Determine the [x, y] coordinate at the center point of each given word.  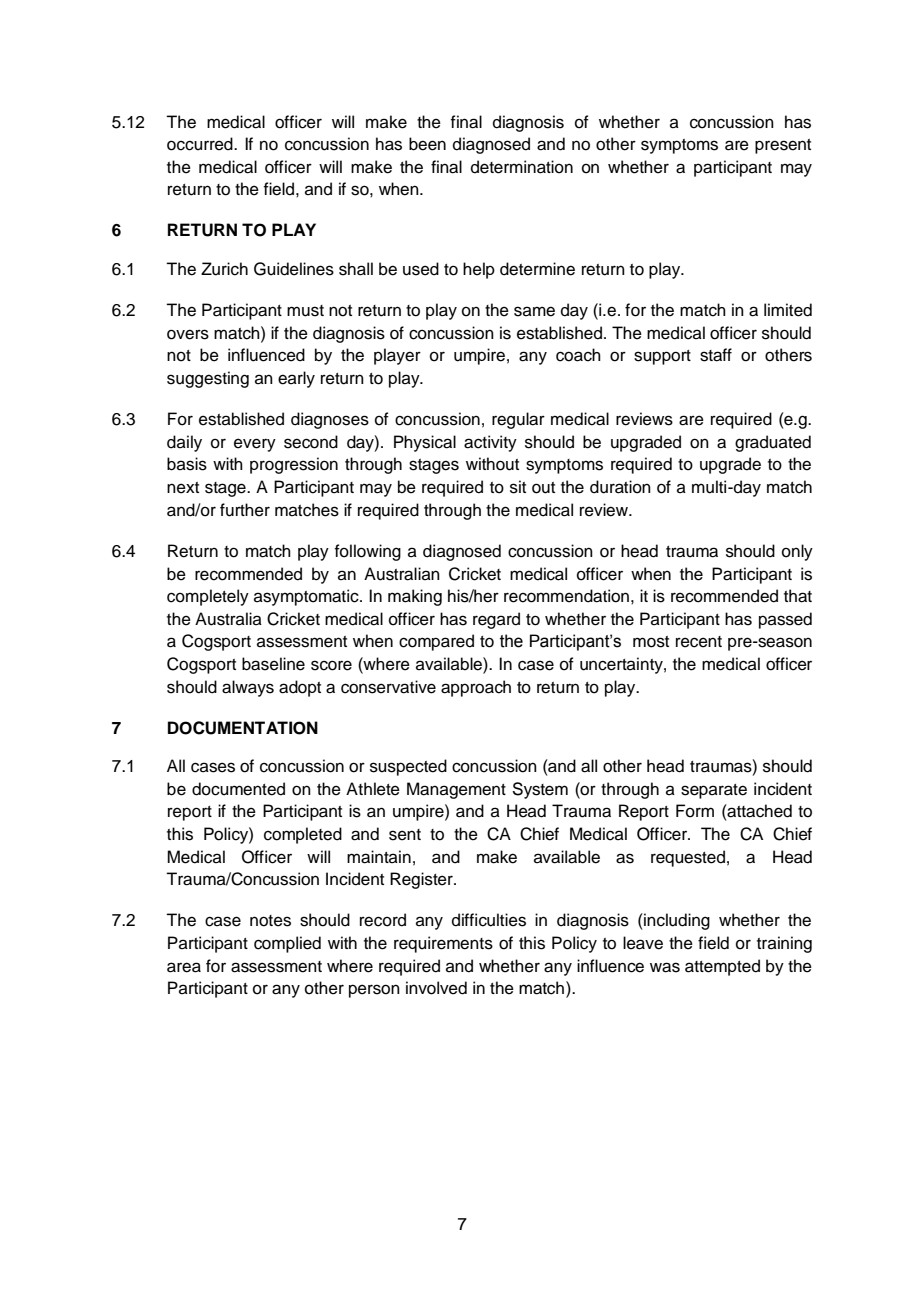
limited [788, 310]
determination [522, 167]
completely [208, 597]
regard [496, 620]
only [797, 552]
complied [287, 944]
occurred [201, 144]
